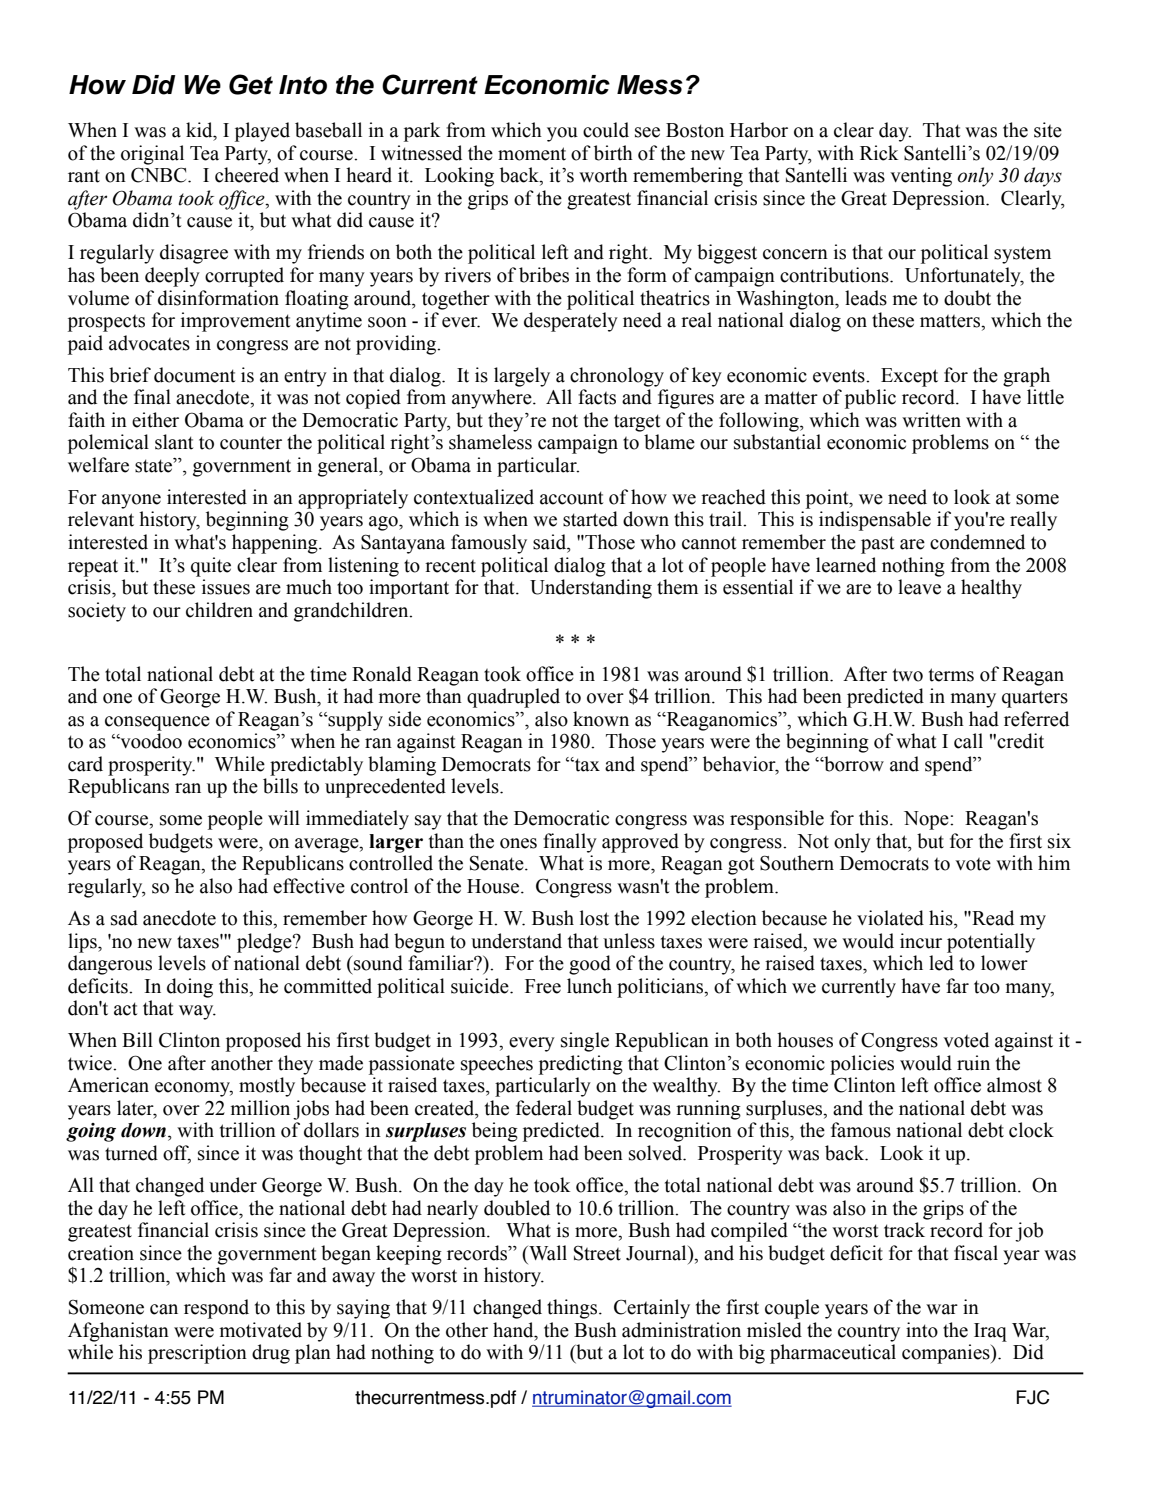  What do you see at coordinates (518, 843) in the screenshot?
I see `ones` at bounding box center [518, 843].
